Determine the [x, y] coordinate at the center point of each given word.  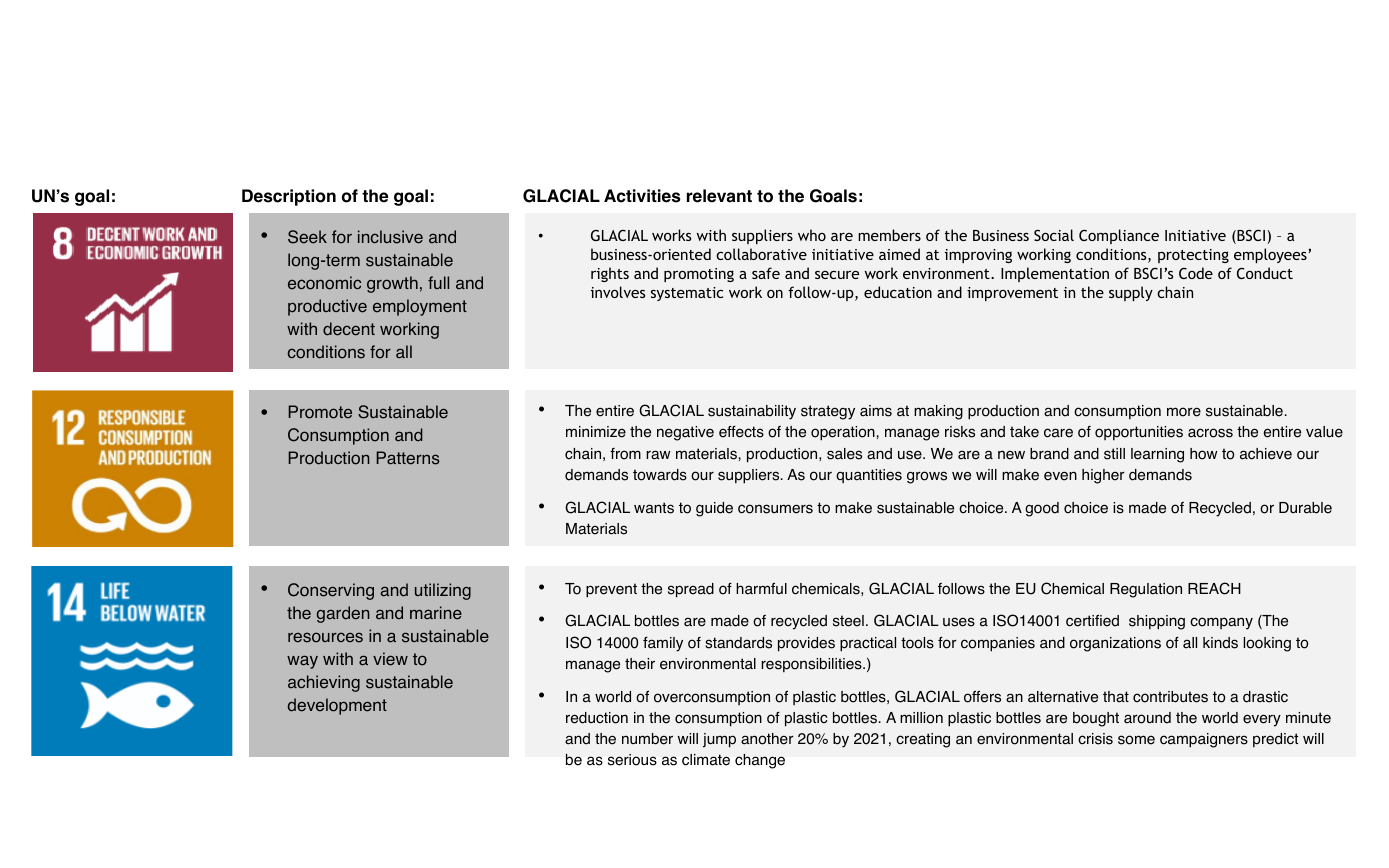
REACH [1214, 588]
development [337, 706]
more [1184, 412]
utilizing [443, 591]
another [767, 739]
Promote [320, 412]
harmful [761, 588]
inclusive [390, 237]
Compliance [1119, 236]
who [812, 235]
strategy [828, 412]
